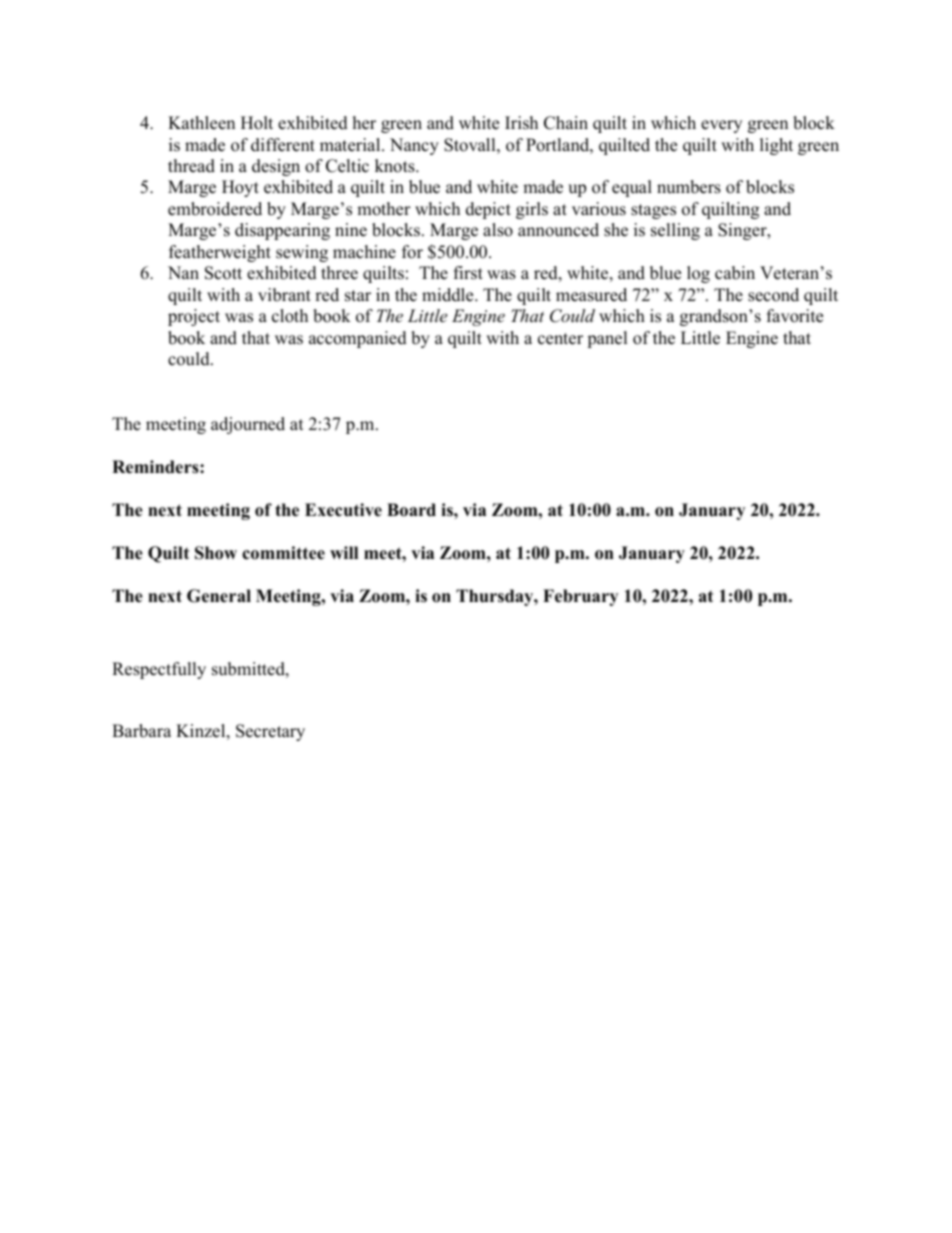 The height and width of the screenshot is (1233, 952). I want to click on every, so click(721, 126).
